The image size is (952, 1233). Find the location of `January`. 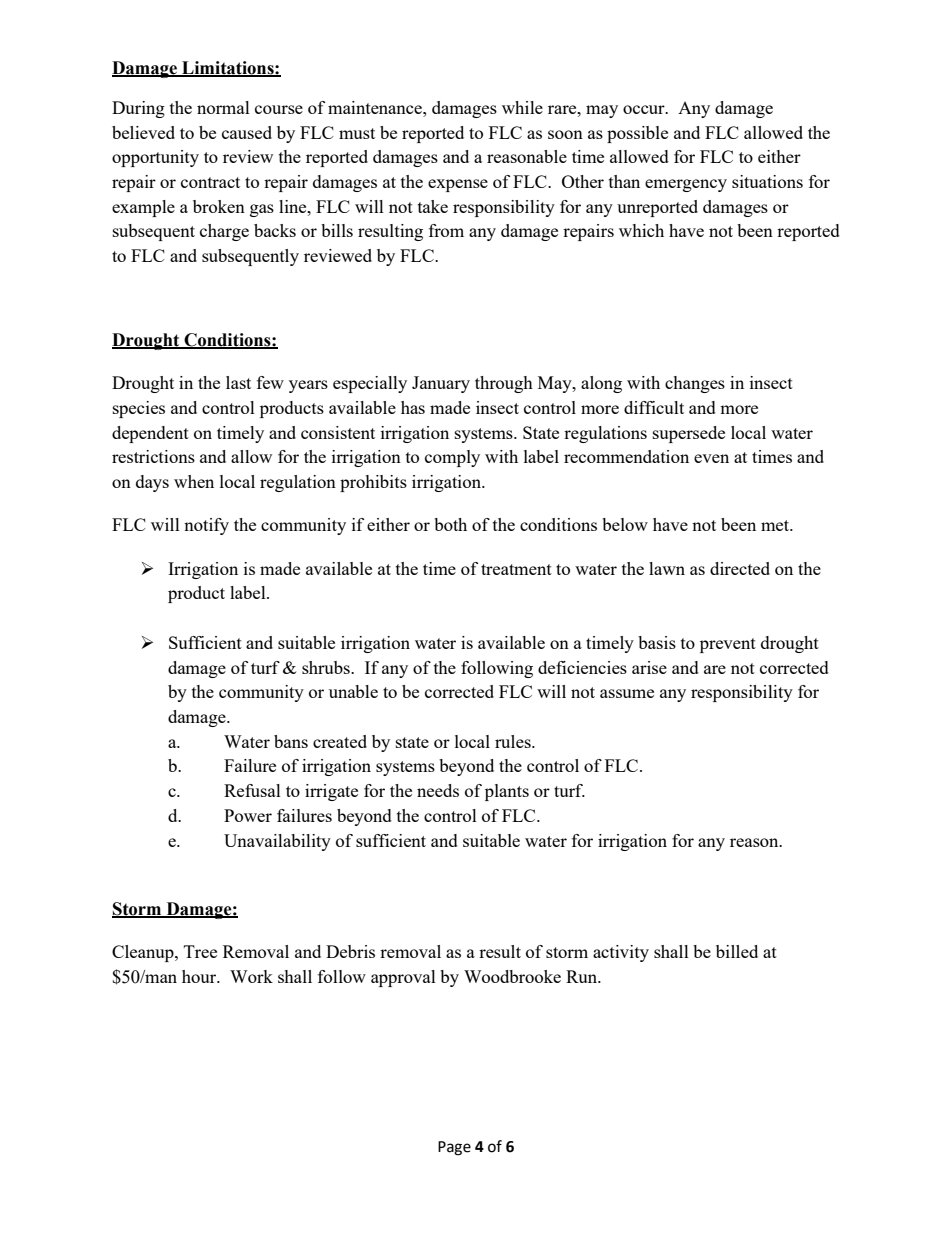

January is located at coordinates (441, 384).
